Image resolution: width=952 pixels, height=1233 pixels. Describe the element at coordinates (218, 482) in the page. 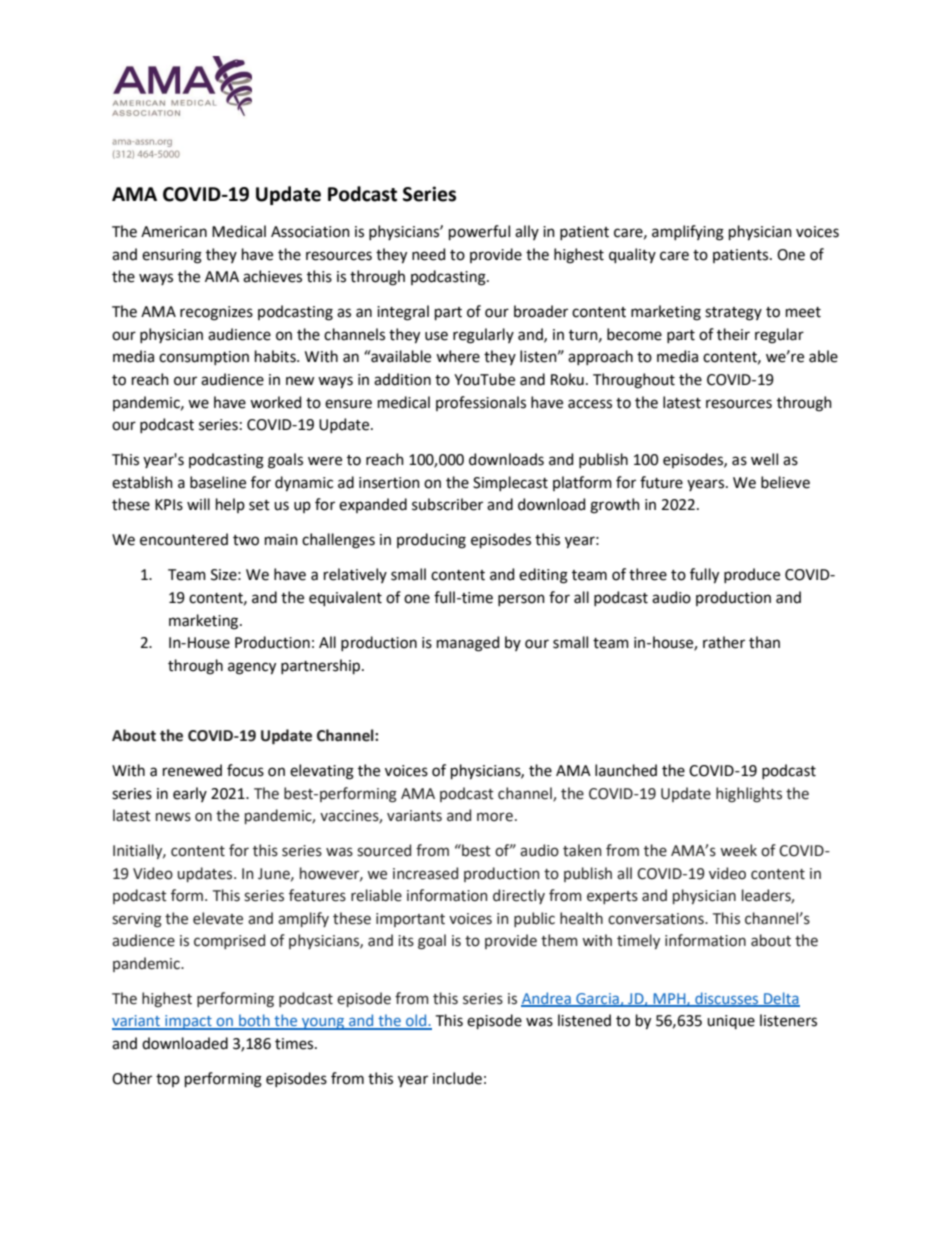

I see `baseline` at that location.
